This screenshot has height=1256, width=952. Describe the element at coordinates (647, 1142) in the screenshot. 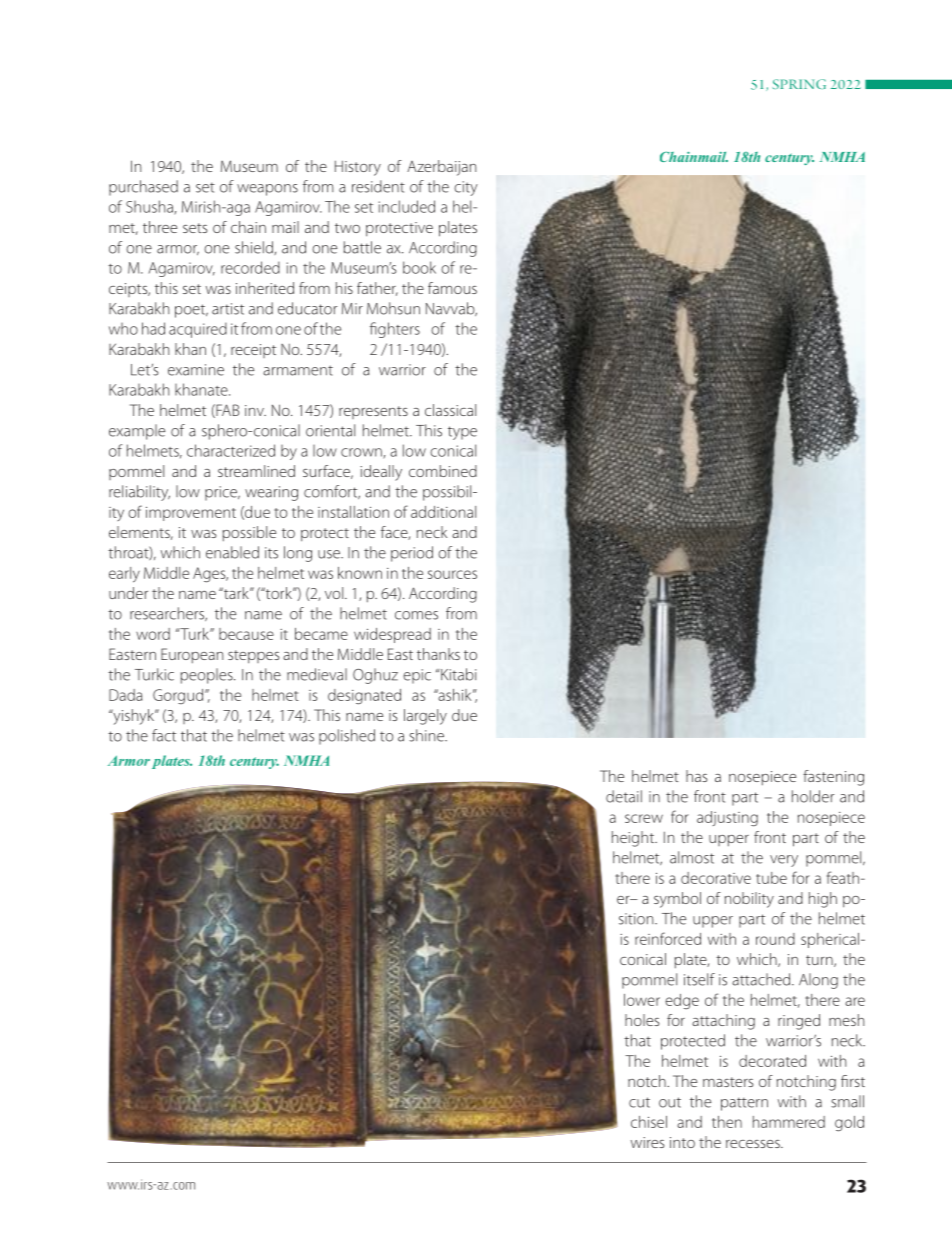

I see `wires` at that location.
